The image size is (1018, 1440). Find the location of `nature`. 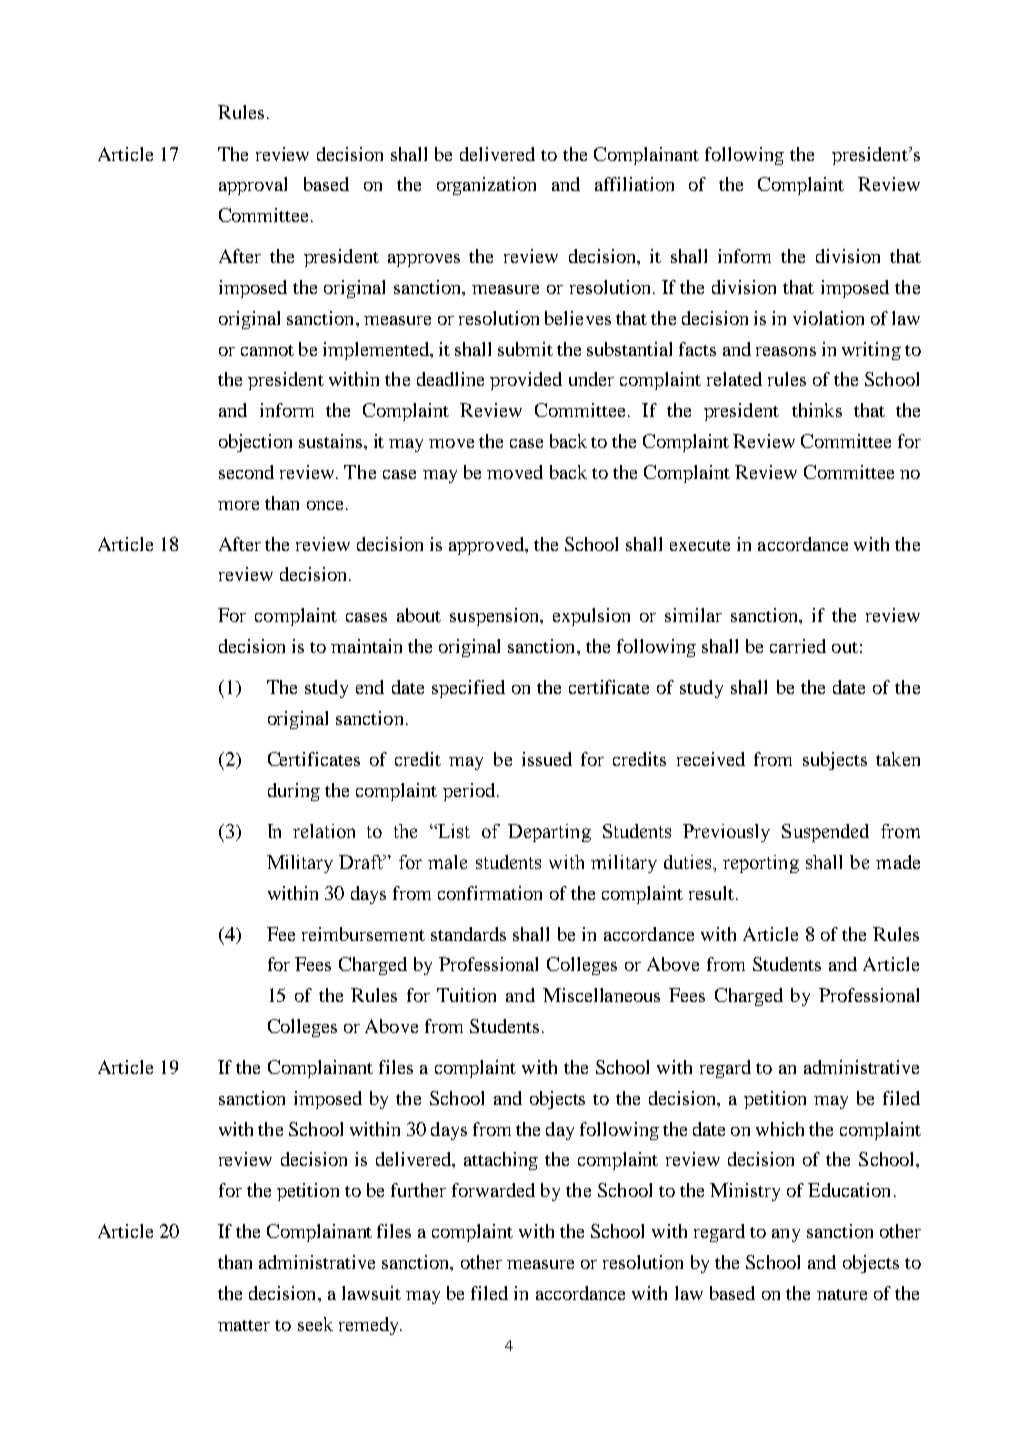

nature is located at coordinates (842, 1294).
